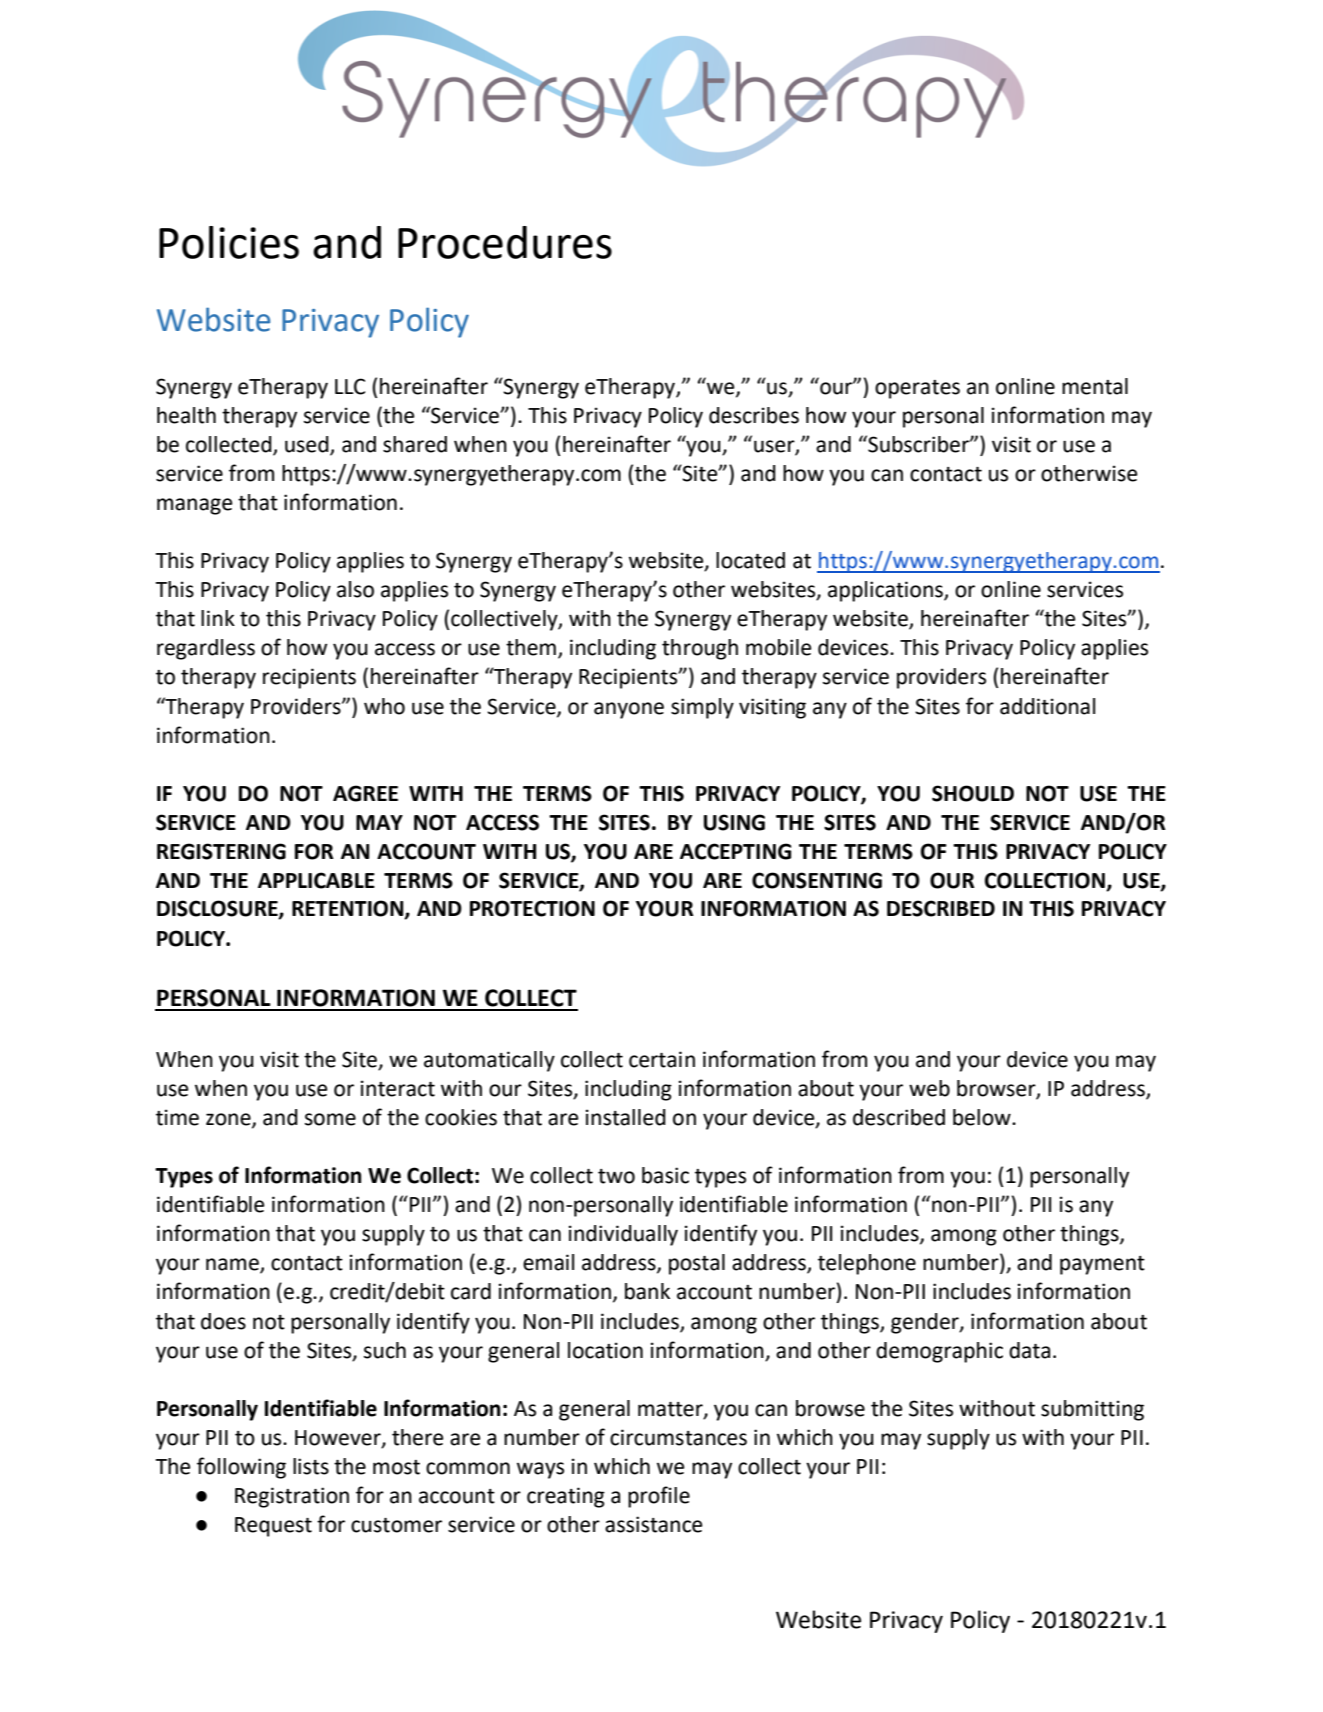  What do you see at coordinates (659, 1497) in the screenshot?
I see `profile` at bounding box center [659, 1497].
